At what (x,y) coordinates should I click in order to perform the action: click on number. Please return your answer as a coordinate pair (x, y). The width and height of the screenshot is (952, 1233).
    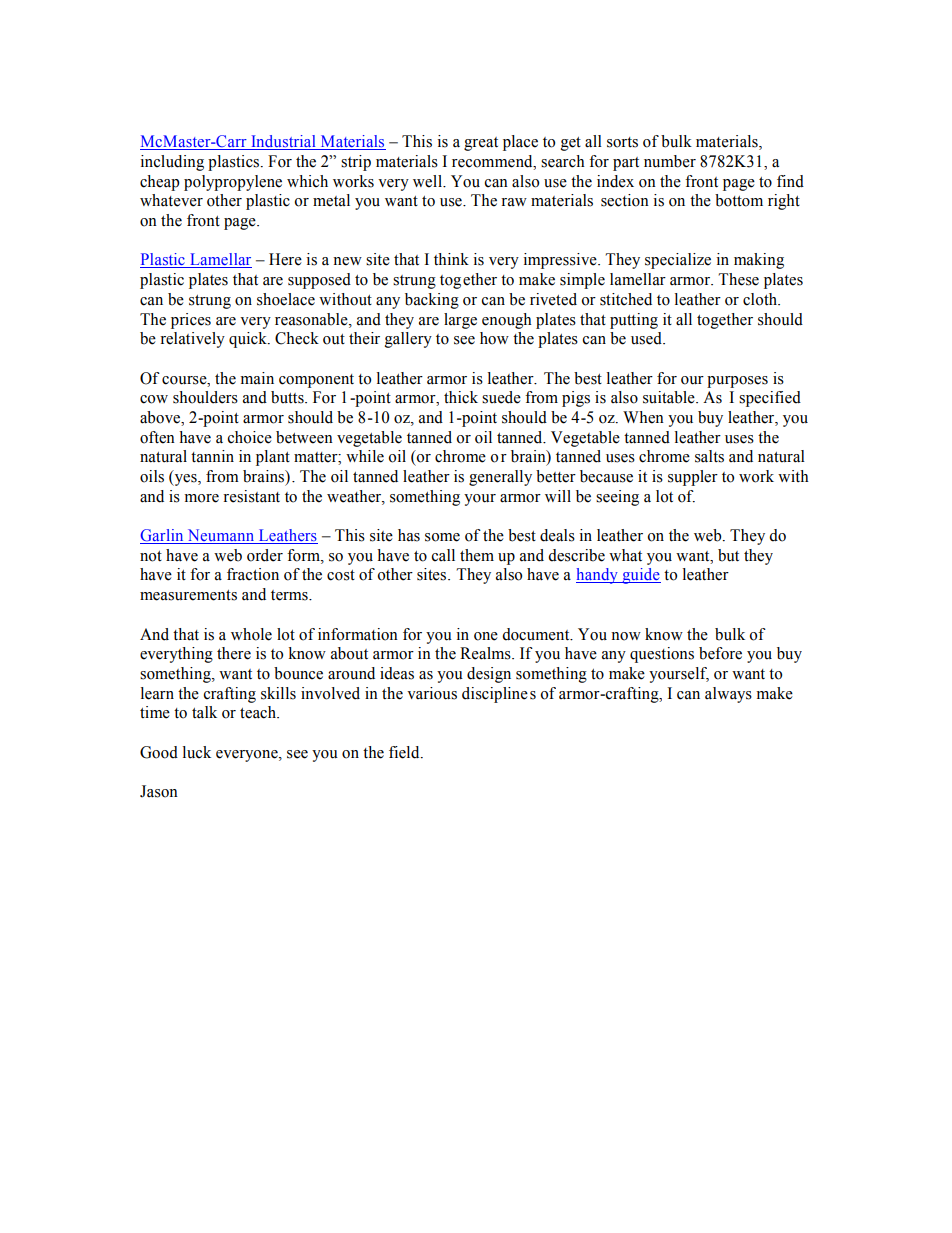
    Looking at the image, I should click on (670, 161).
